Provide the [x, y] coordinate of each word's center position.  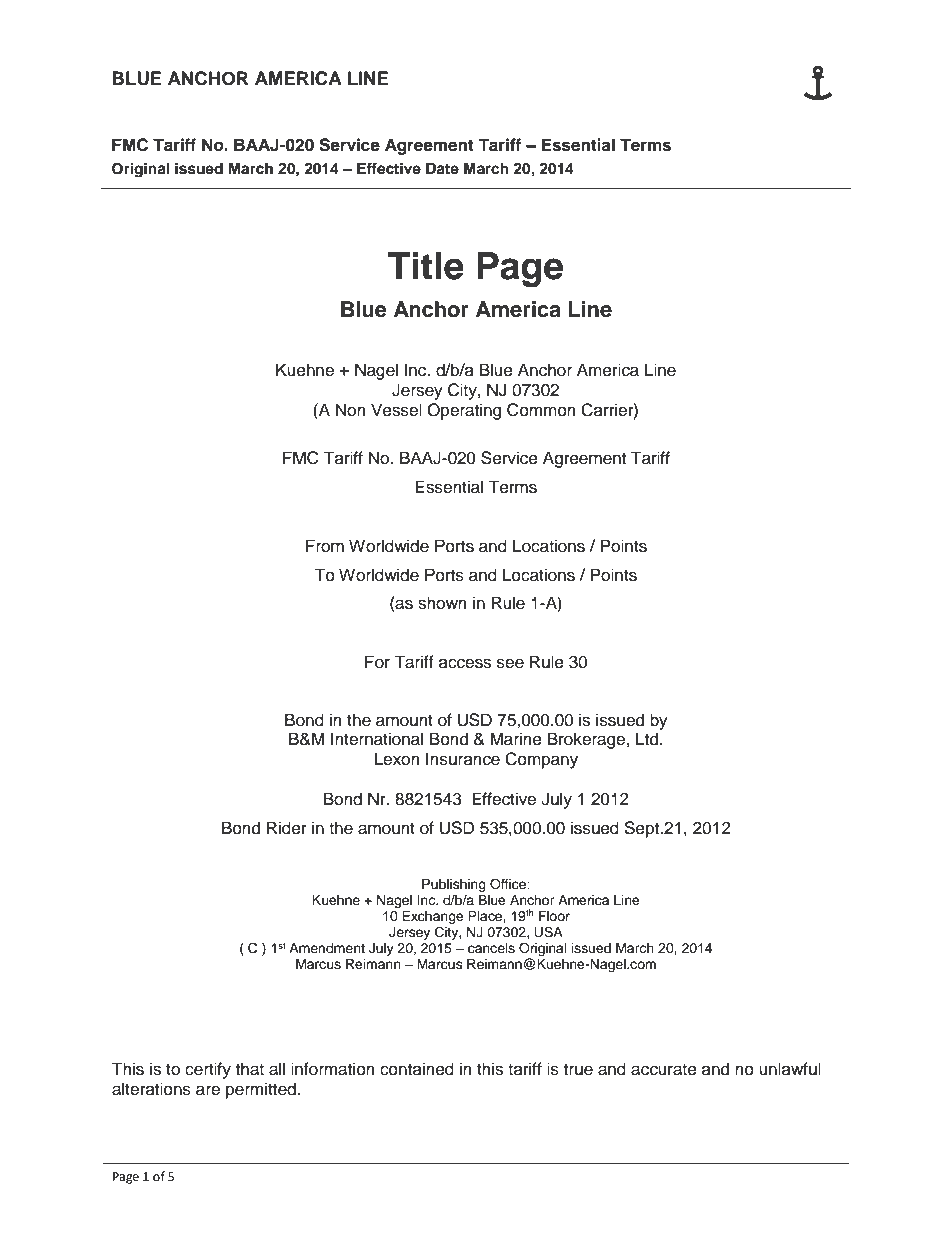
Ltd [648, 739]
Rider [287, 828]
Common [541, 410]
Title [426, 266]
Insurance [463, 759]
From [325, 546]
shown [442, 603]
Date [442, 169]
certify [208, 1070]
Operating [464, 411]
